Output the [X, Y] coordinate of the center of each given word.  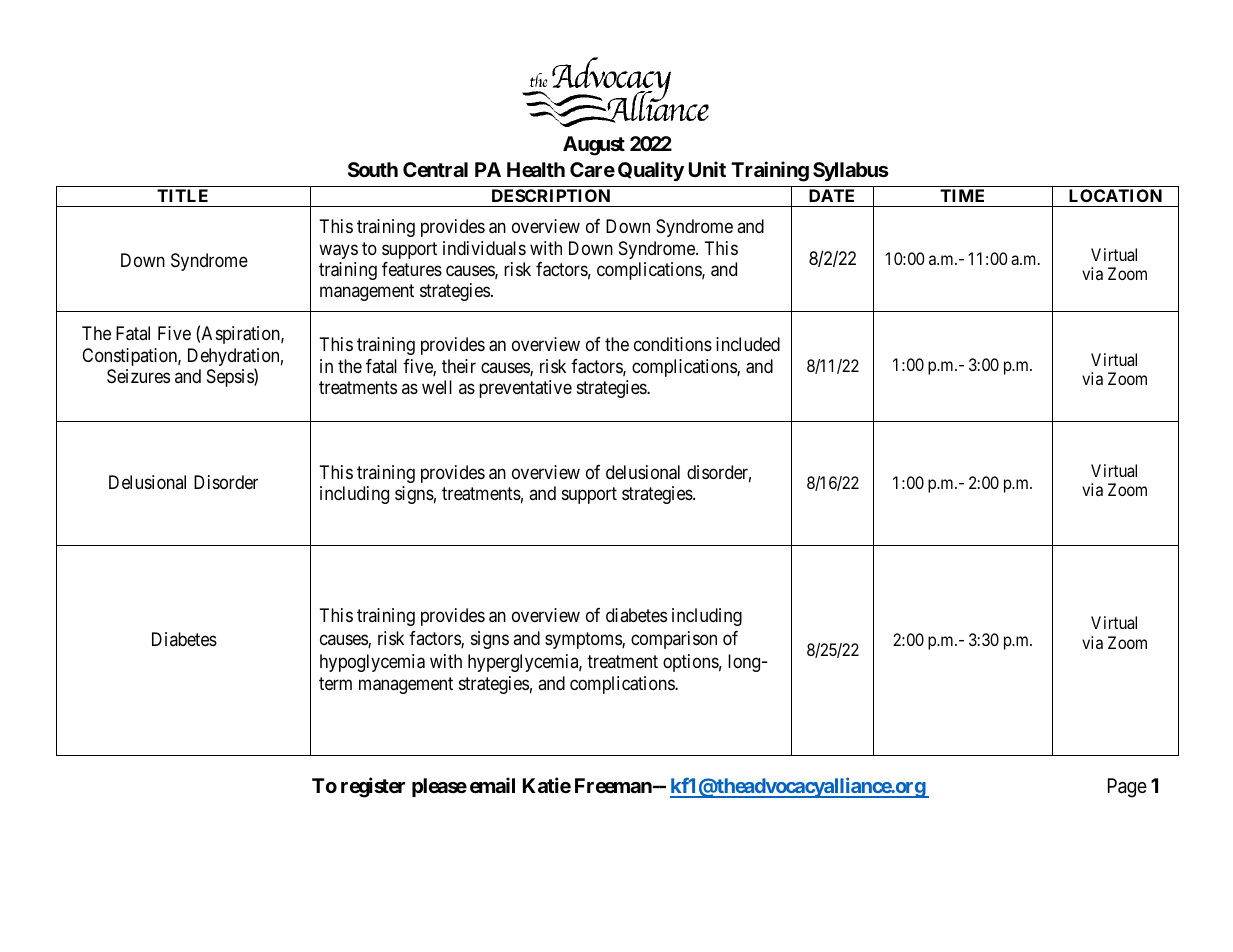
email [492, 785]
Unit [707, 169]
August [594, 146]
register [373, 787]
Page [1127, 788]
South [373, 169]
